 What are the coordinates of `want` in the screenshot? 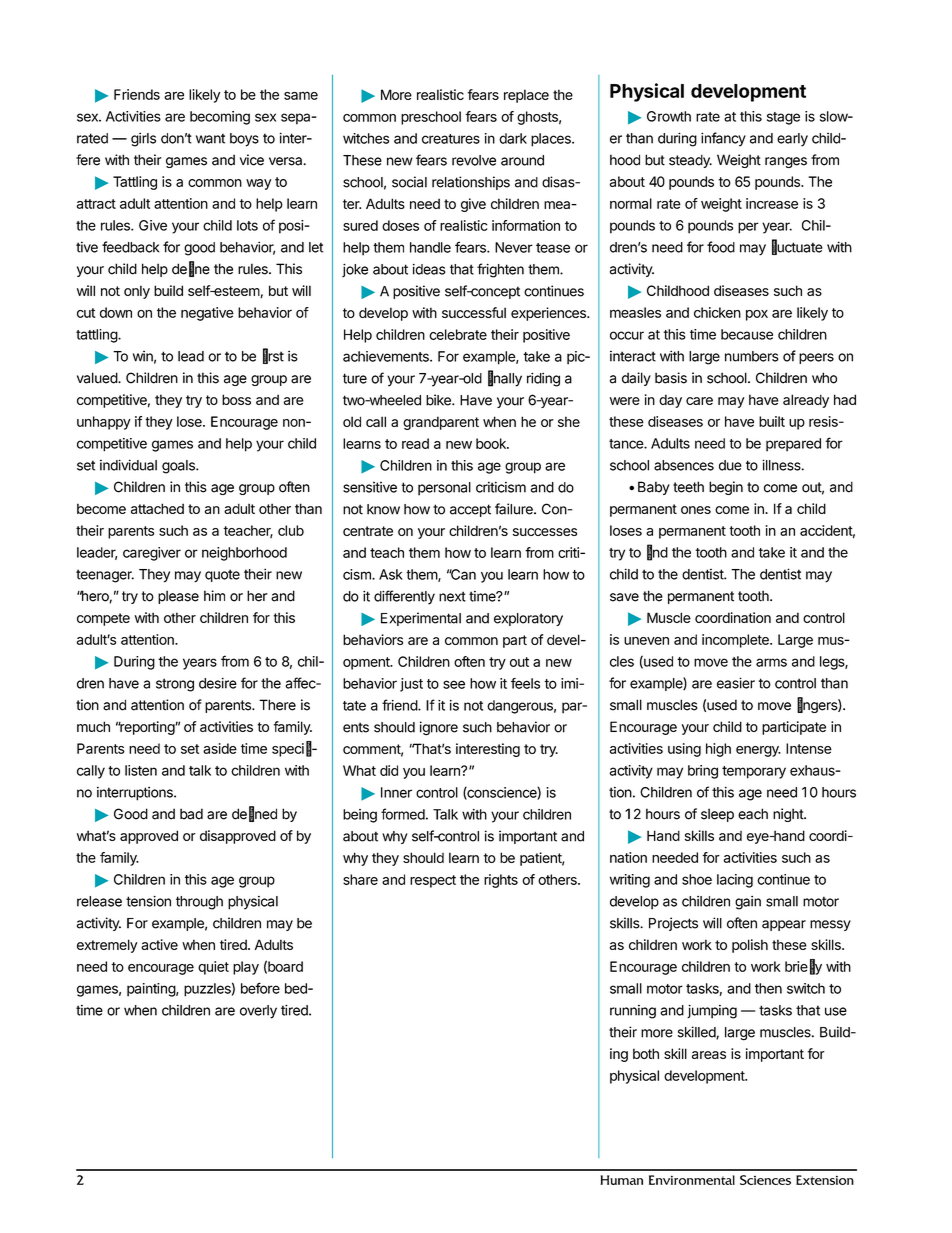 It's located at (210, 138).
